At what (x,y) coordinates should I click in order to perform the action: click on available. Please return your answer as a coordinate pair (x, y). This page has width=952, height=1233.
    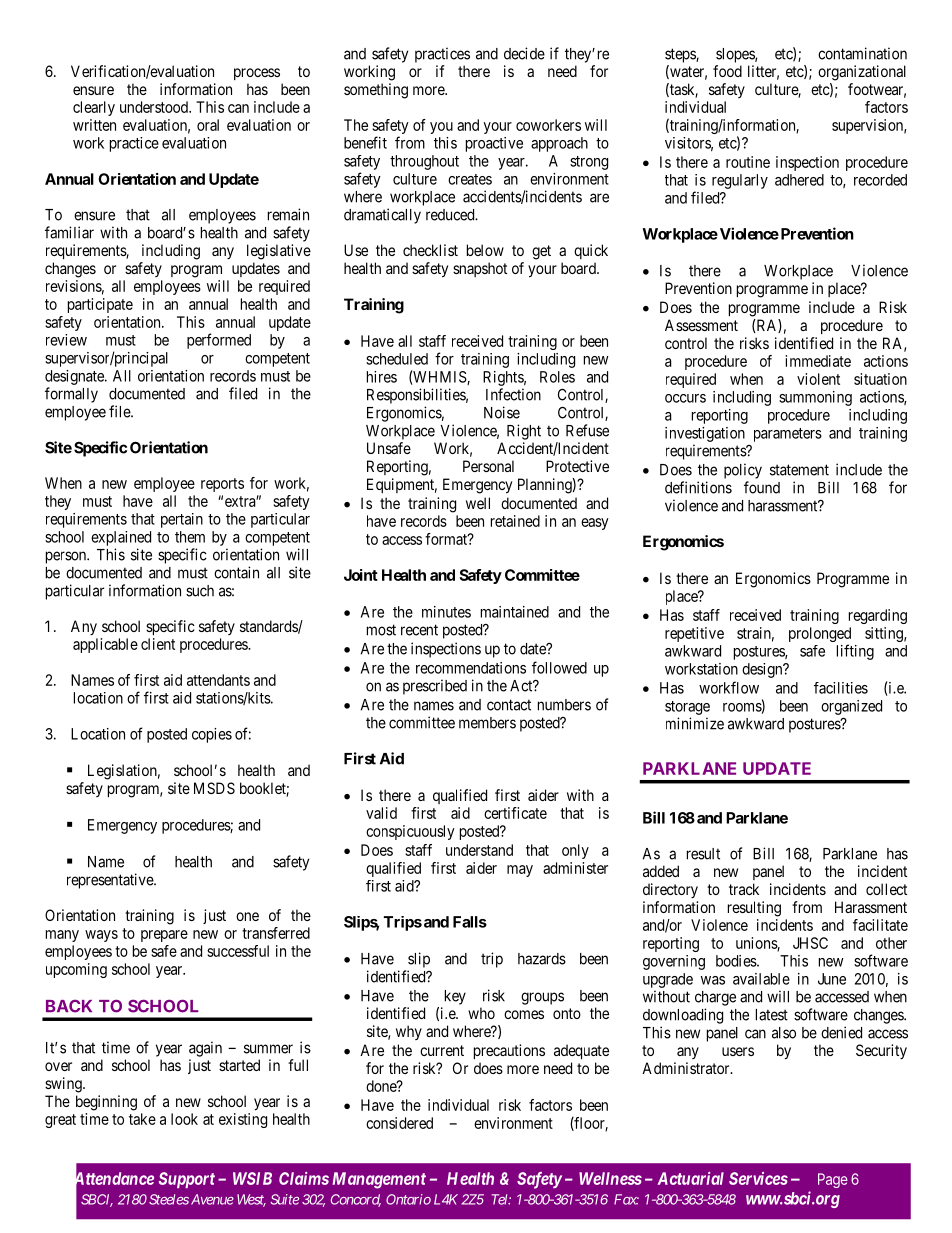
    Looking at the image, I should click on (761, 979).
